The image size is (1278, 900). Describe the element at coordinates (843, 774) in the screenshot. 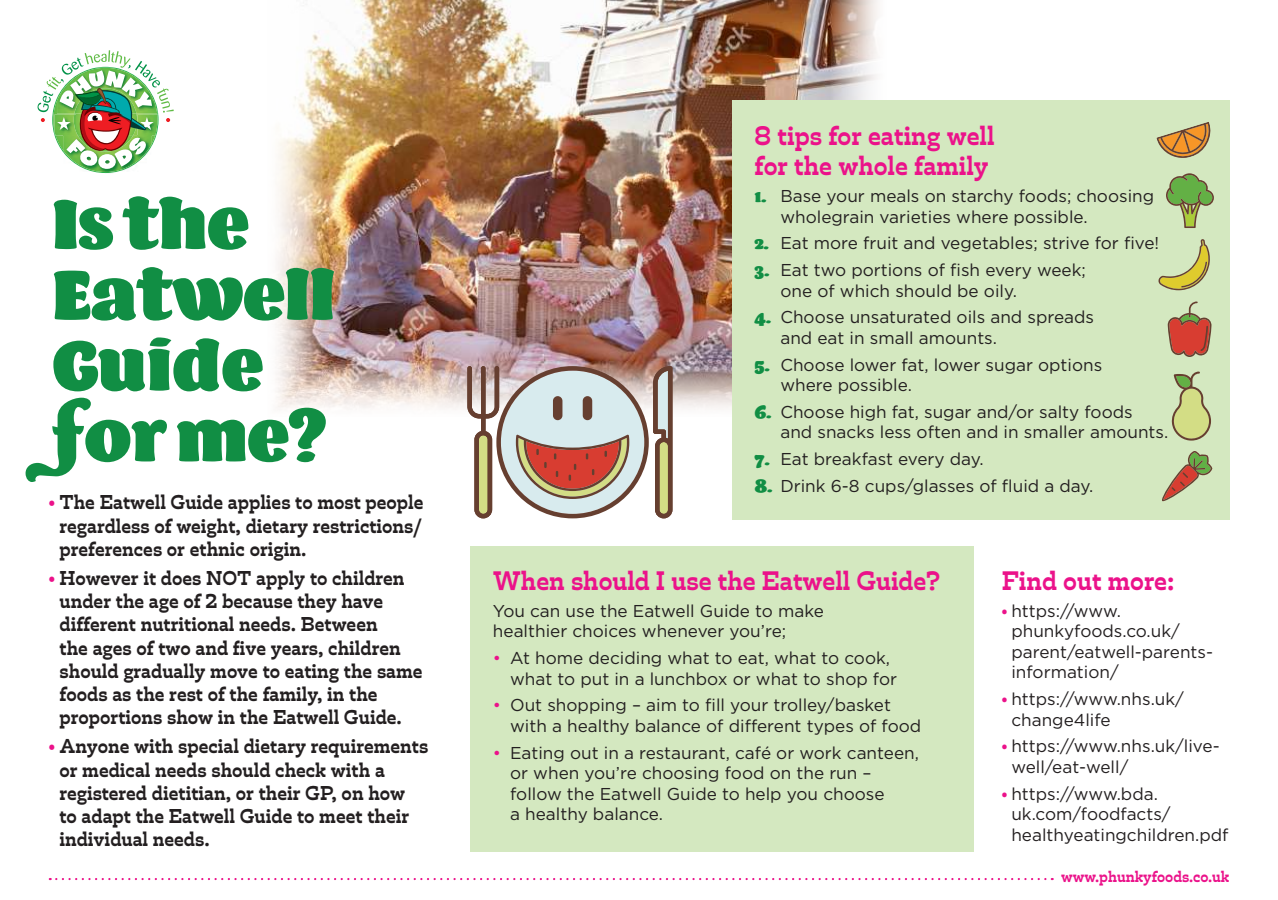

I see `run` at that location.
